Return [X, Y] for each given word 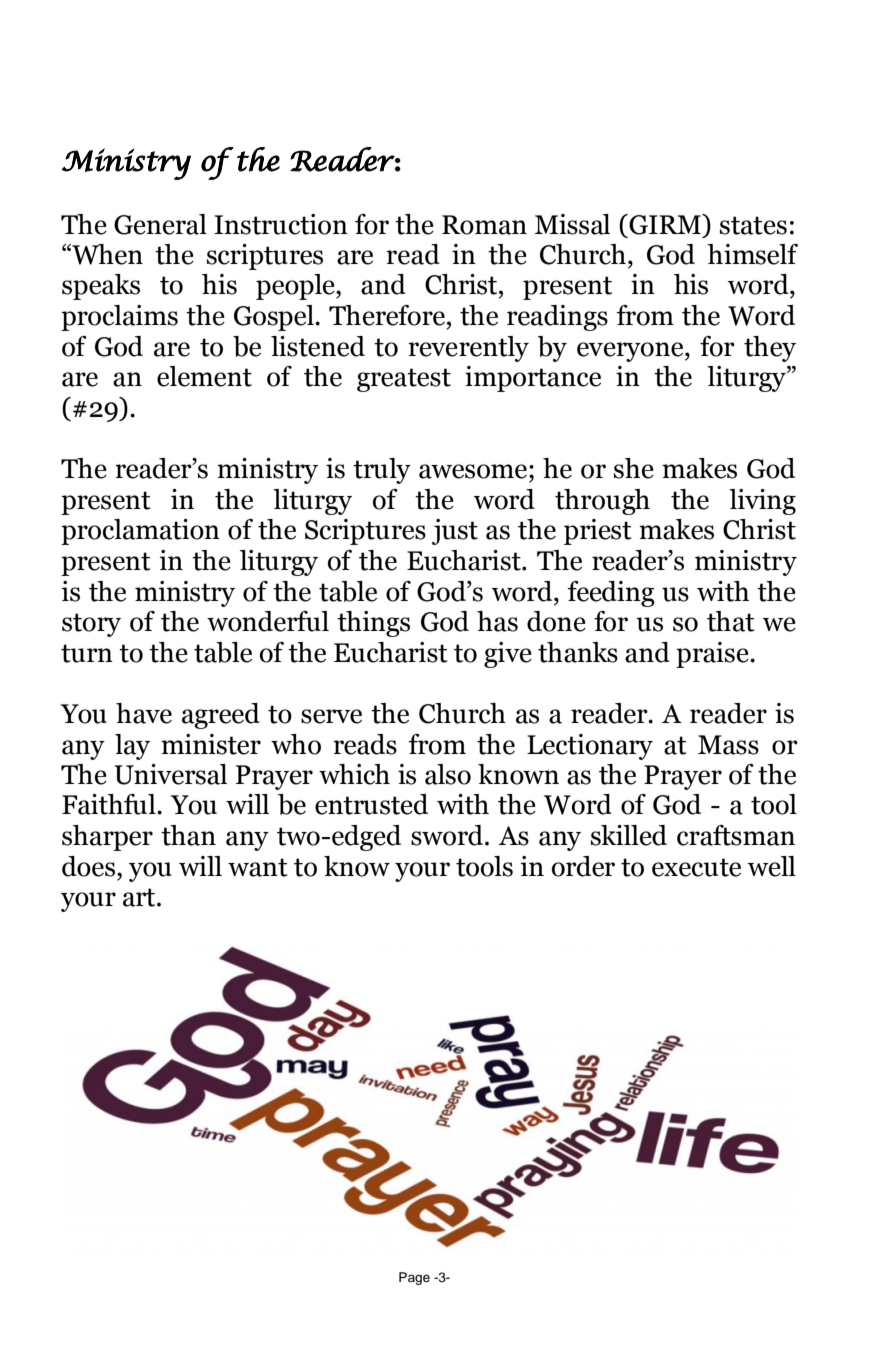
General [160, 224]
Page [414, 1278]
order [583, 866]
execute [696, 867]
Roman [484, 225]
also [448, 774]
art [140, 897]
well [772, 866]
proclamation [140, 532]
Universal [170, 774]
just [455, 532]
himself [752, 254]
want [258, 867]
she [634, 468]
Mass [728, 745]
